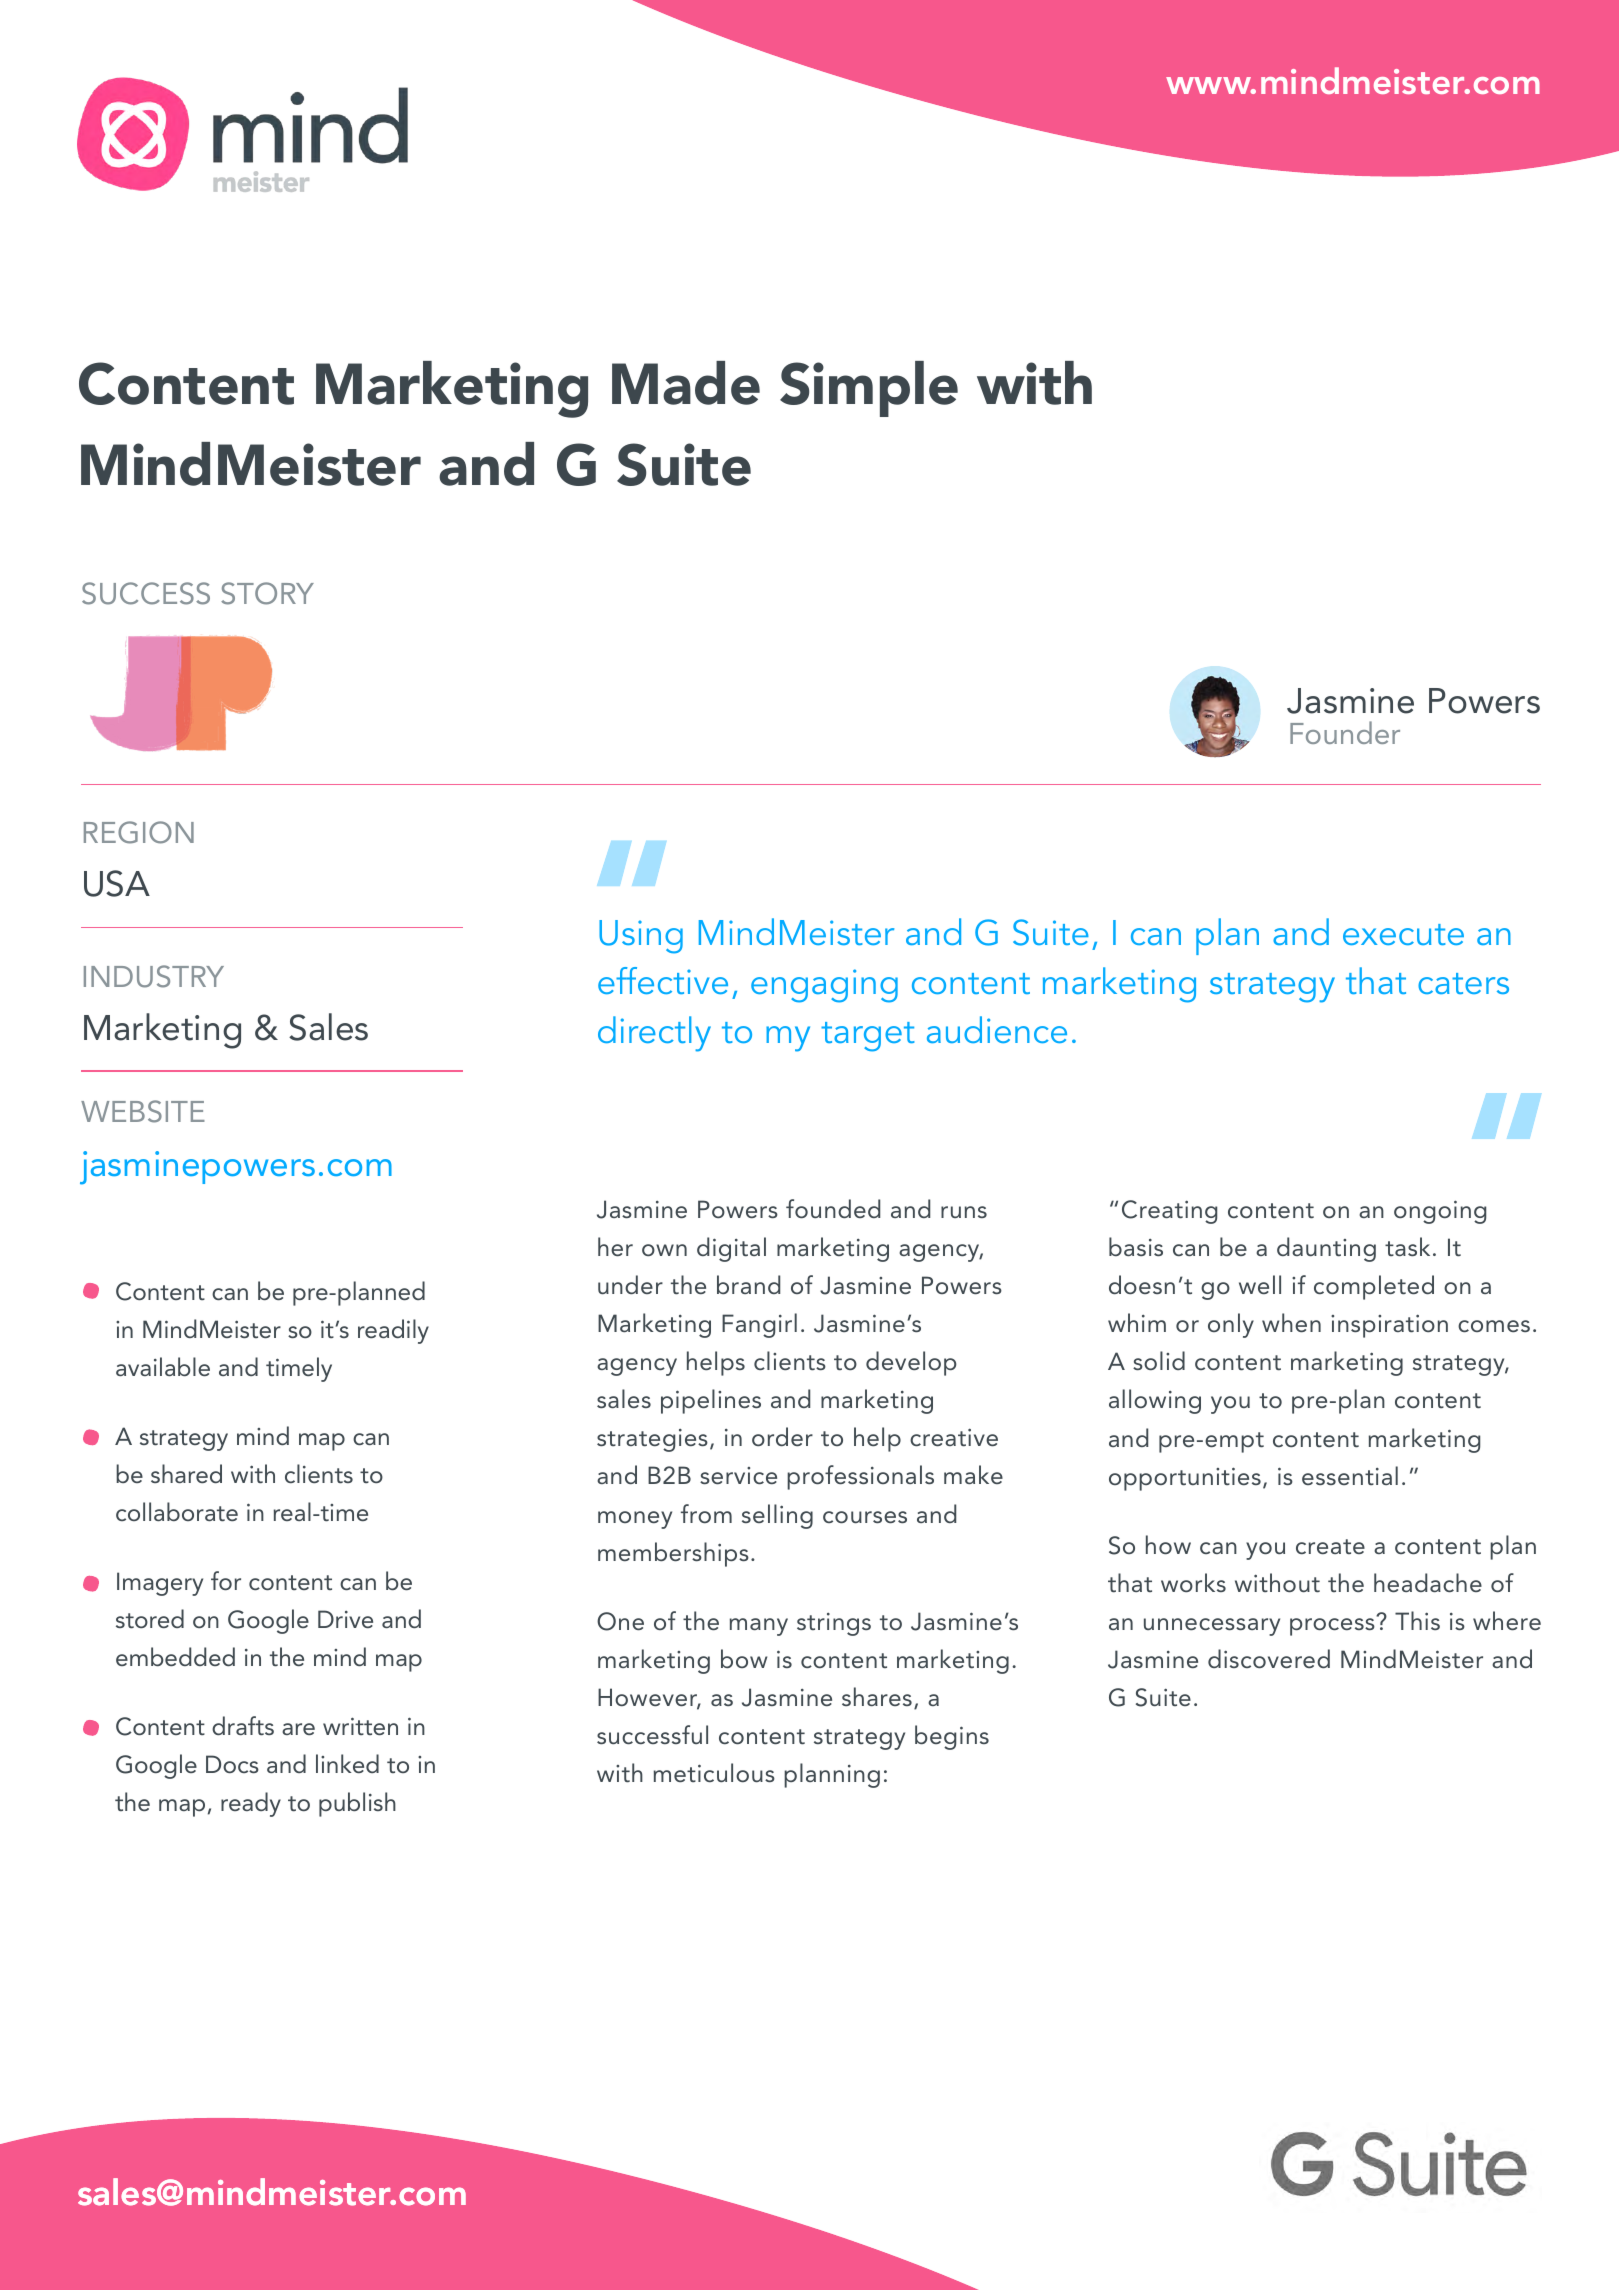  What do you see at coordinates (143, 1111) in the image?
I see `WEBSITE` at bounding box center [143, 1111].
